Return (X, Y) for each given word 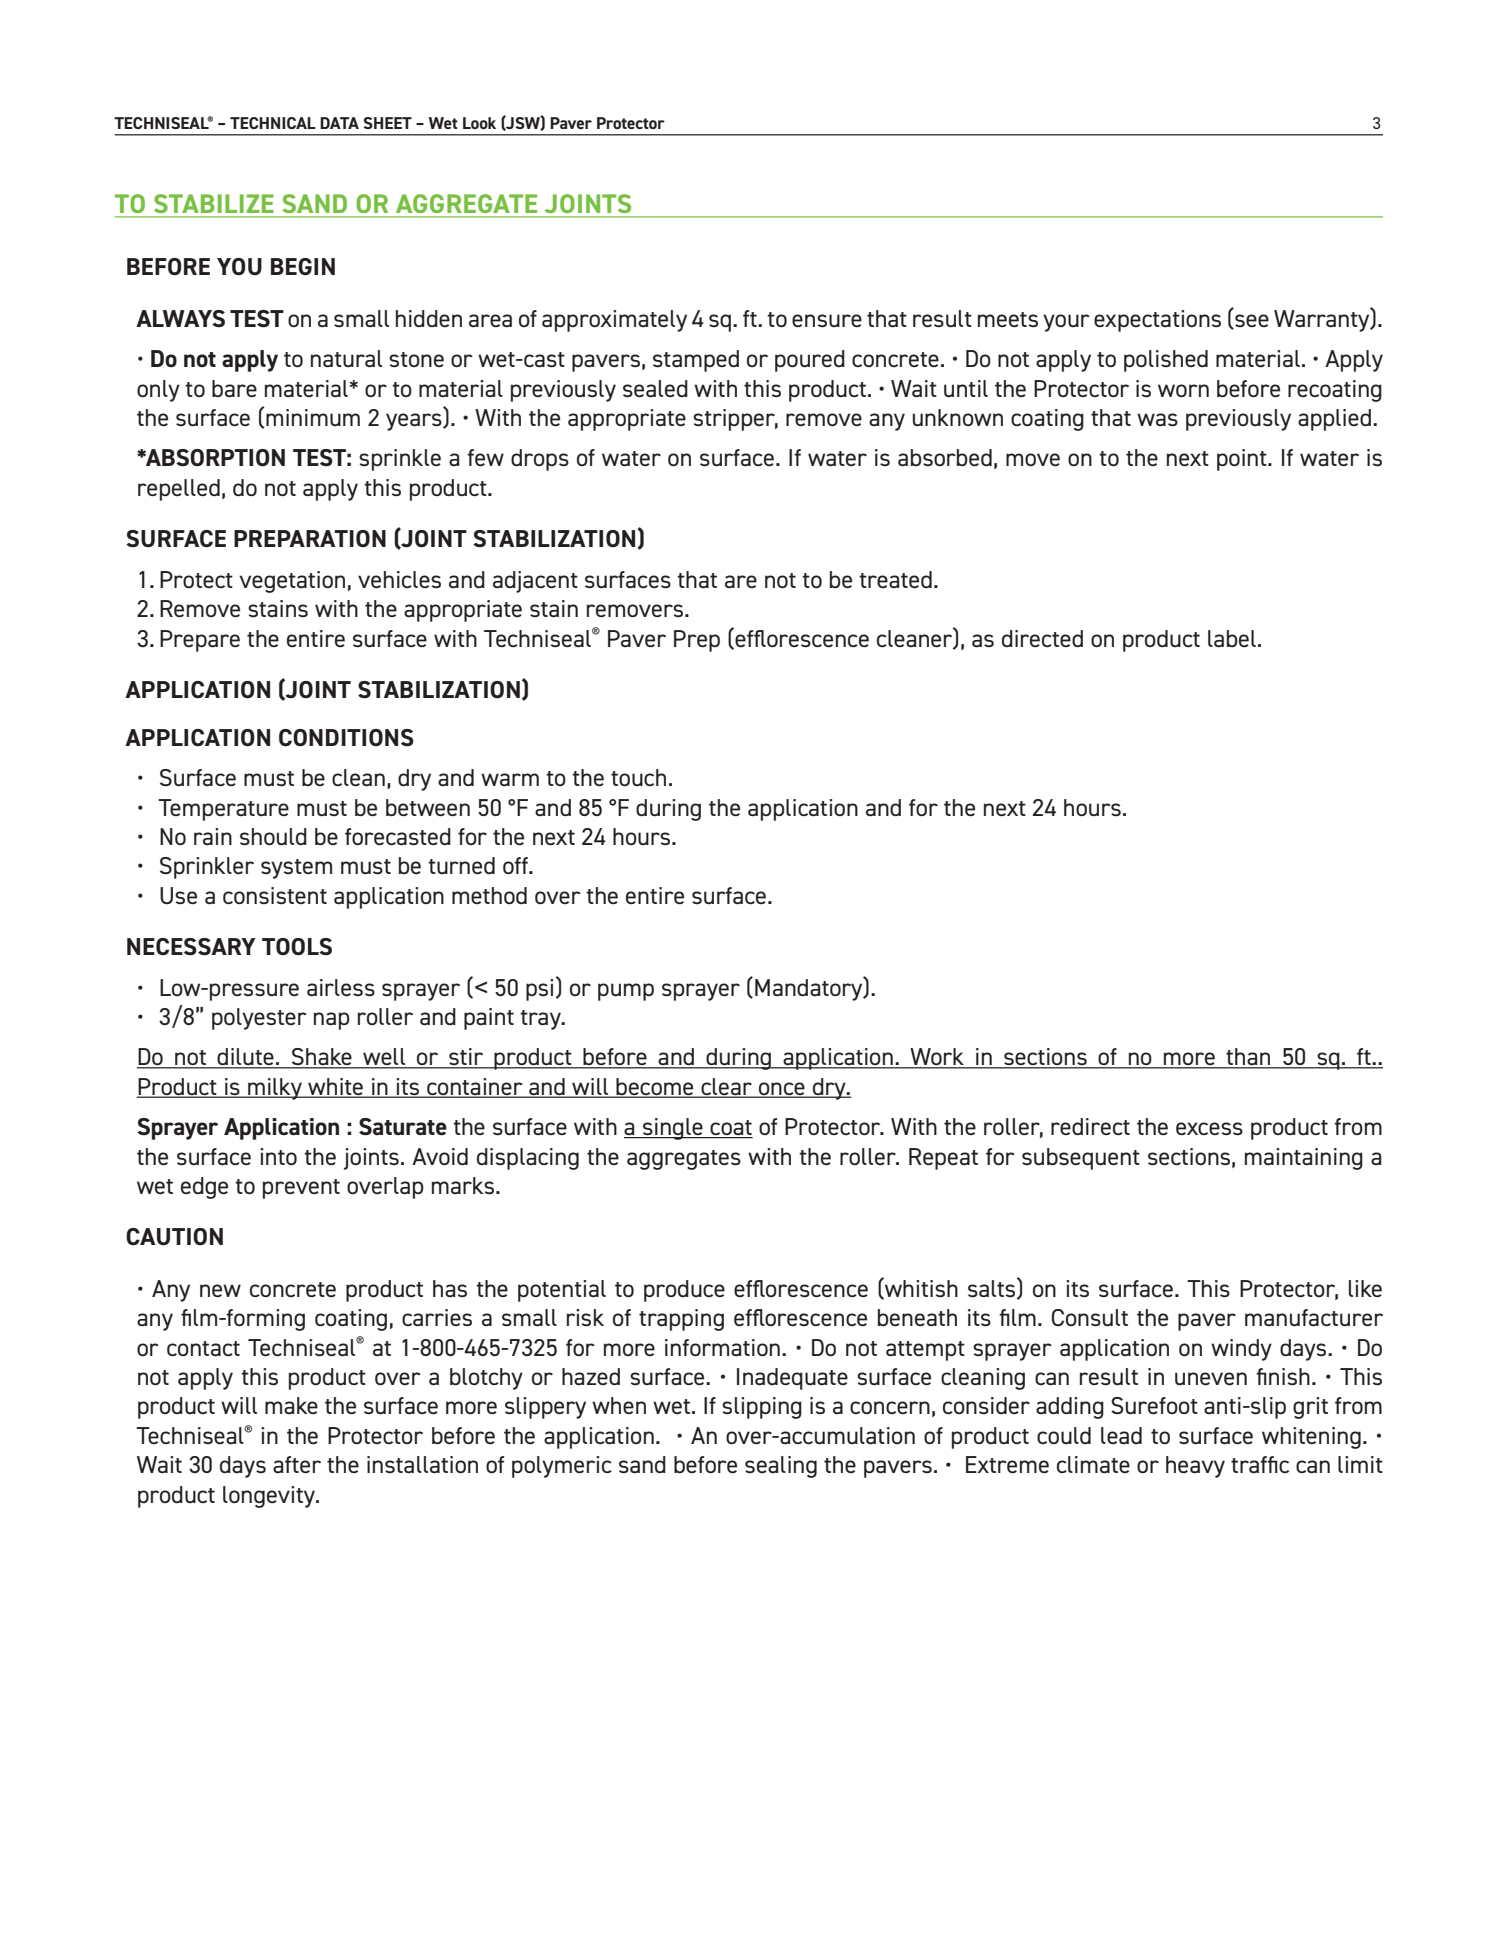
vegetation (292, 582)
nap (332, 1021)
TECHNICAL (273, 123)
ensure (827, 320)
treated (895, 579)
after (297, 1464)
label (1232, 638)
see (1251, 321)
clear (727, 1087)
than (1248, 1058)
